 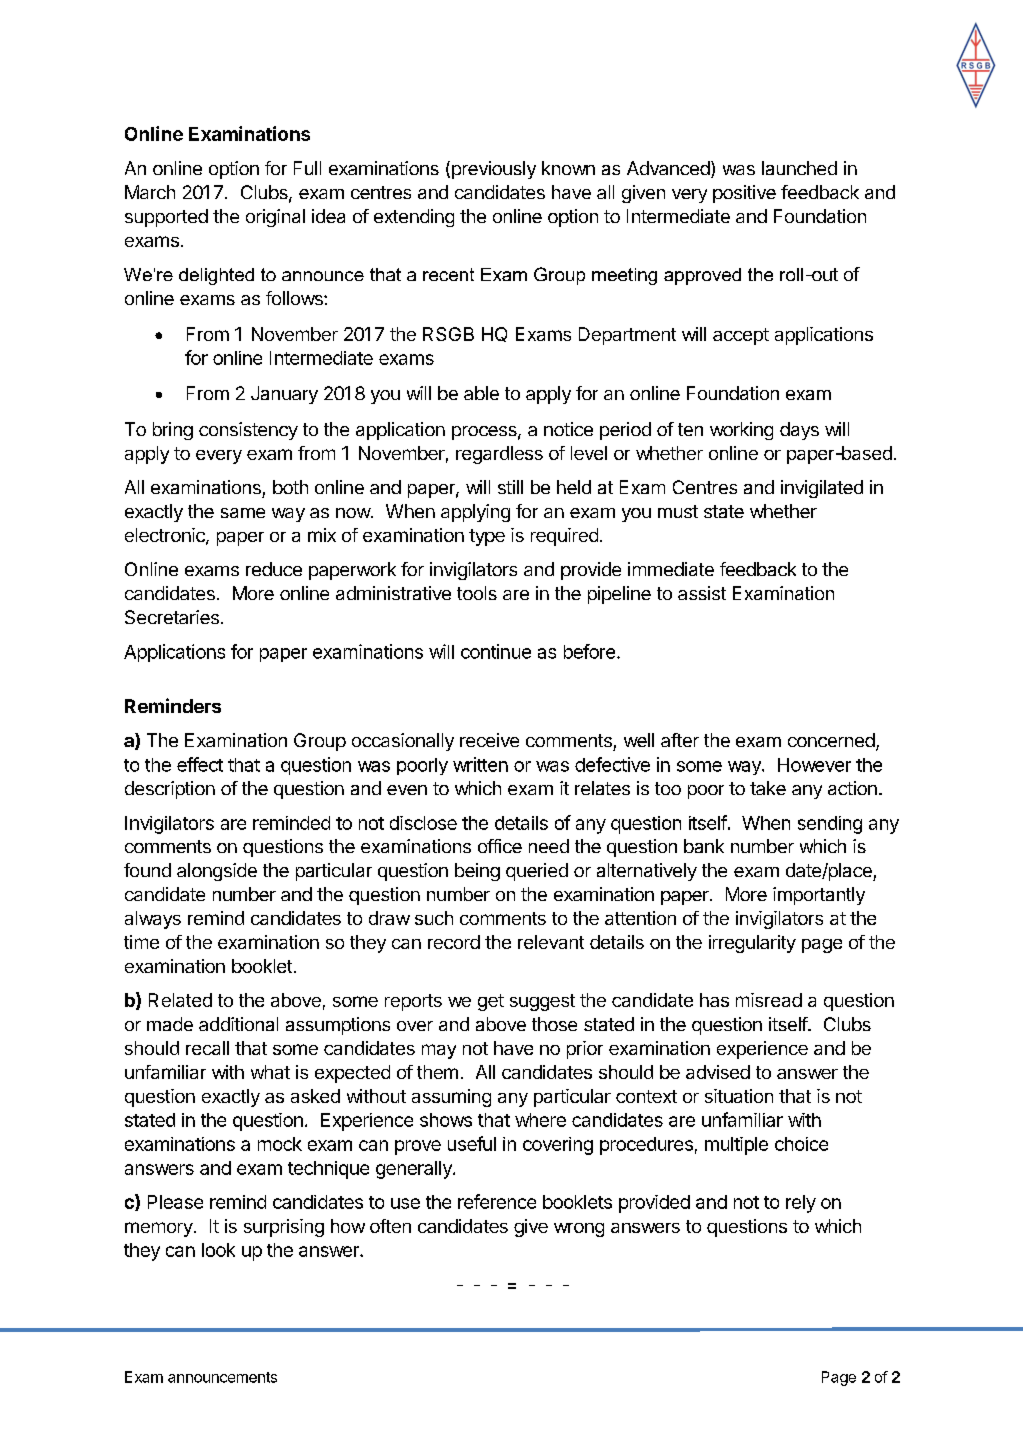 What do you see at coordinates (492, 170) in the document?
I see `previously` at bounding box center [492, 170].
